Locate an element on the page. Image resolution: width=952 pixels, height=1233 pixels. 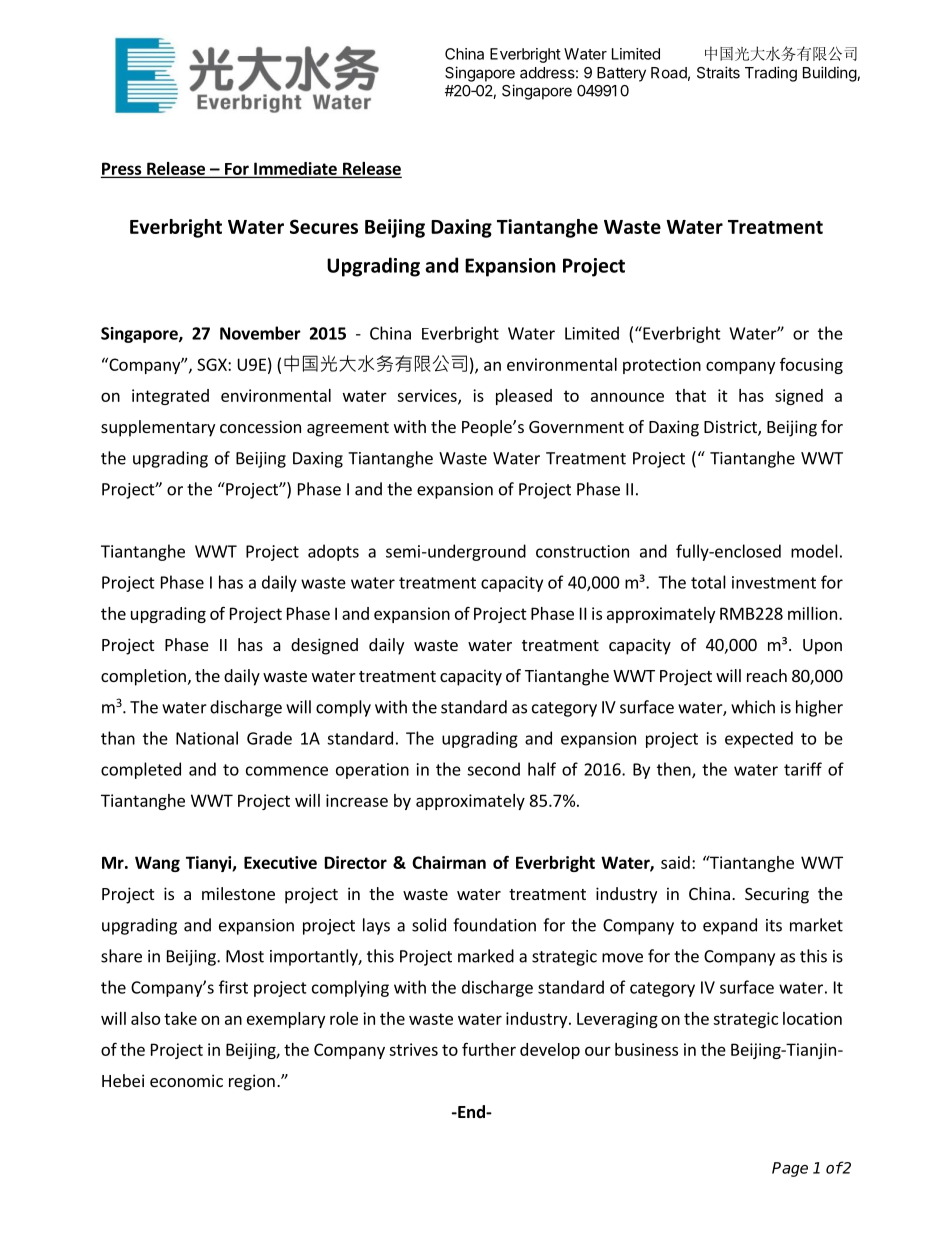
services is located at coordinates (428, 396).
